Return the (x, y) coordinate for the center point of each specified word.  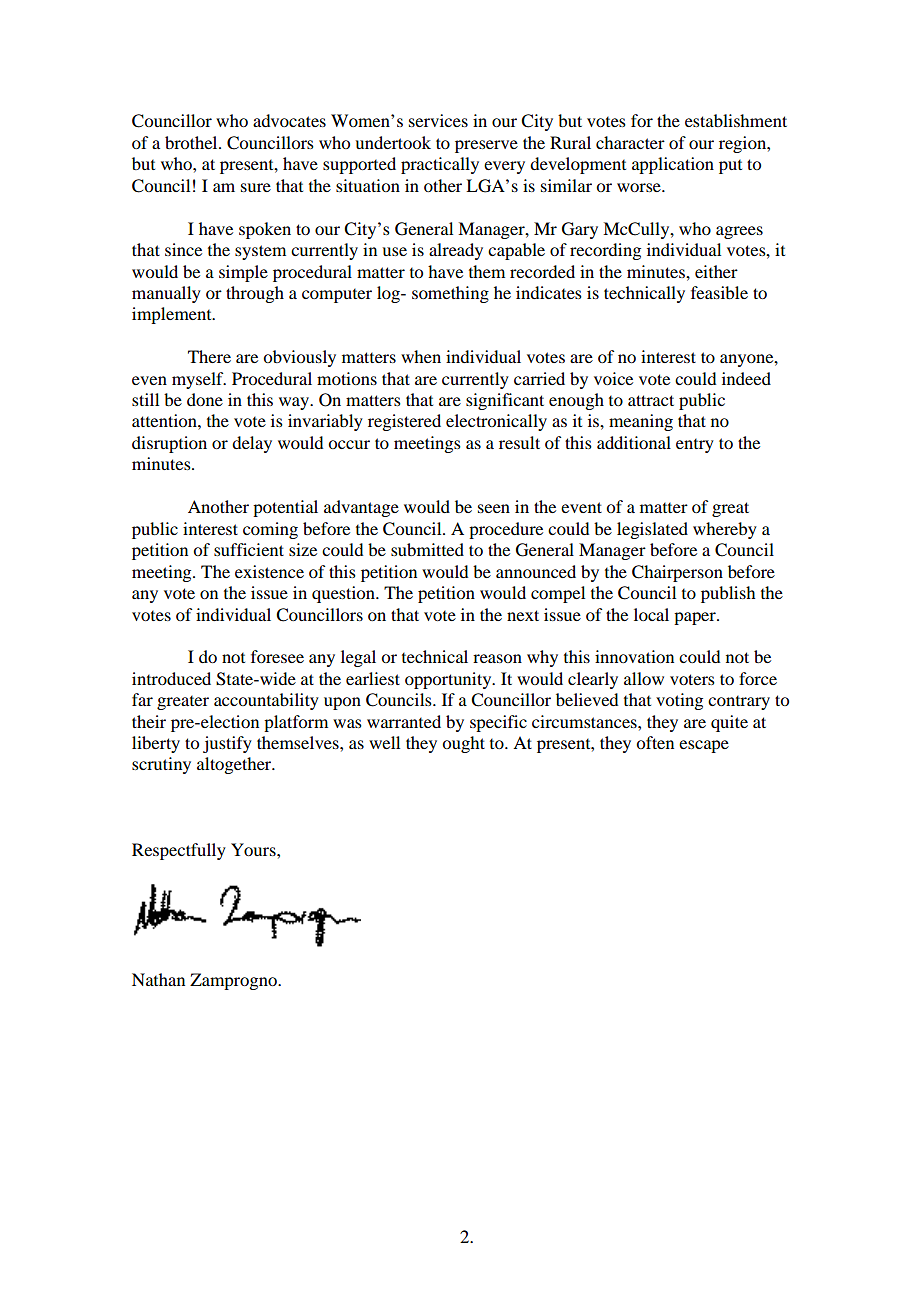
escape (704, 746)
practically (440, 165)
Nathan (158, 979)
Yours (254, 849)
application (673, 165)
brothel (192, 142)
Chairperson (677, 573)
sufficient (249, 549)
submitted (427, 549)
